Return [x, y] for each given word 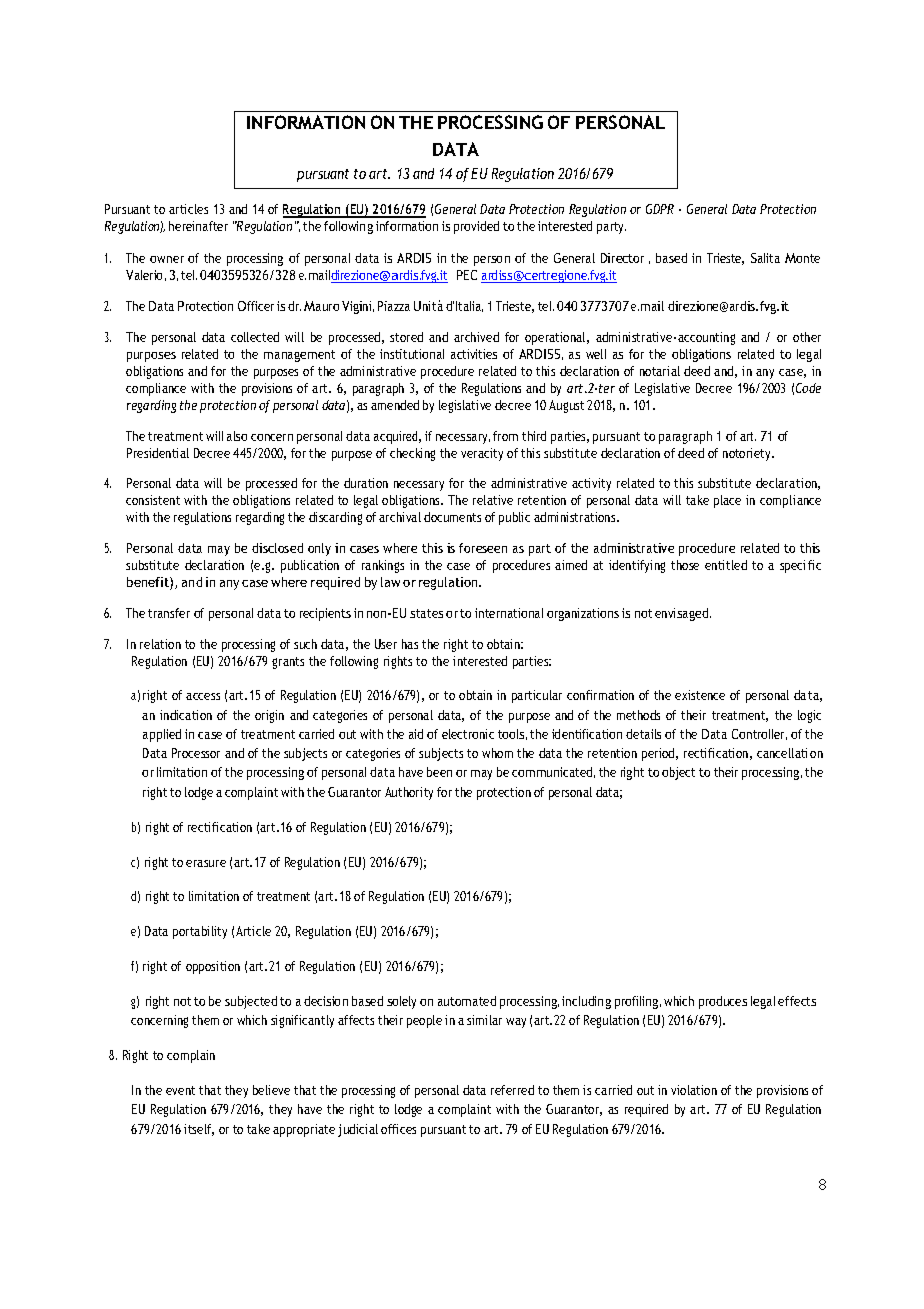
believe [271, 1090]
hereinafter [198, 226]
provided [476, 227]
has [410, 644]
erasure [206, 863]
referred [512, 1090]
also [237, 436]
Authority [409, 793]
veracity [482, 454]
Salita [765, 258]
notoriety [748, 454]
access [203, 696]
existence [700, 695]
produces [723, 1002]
